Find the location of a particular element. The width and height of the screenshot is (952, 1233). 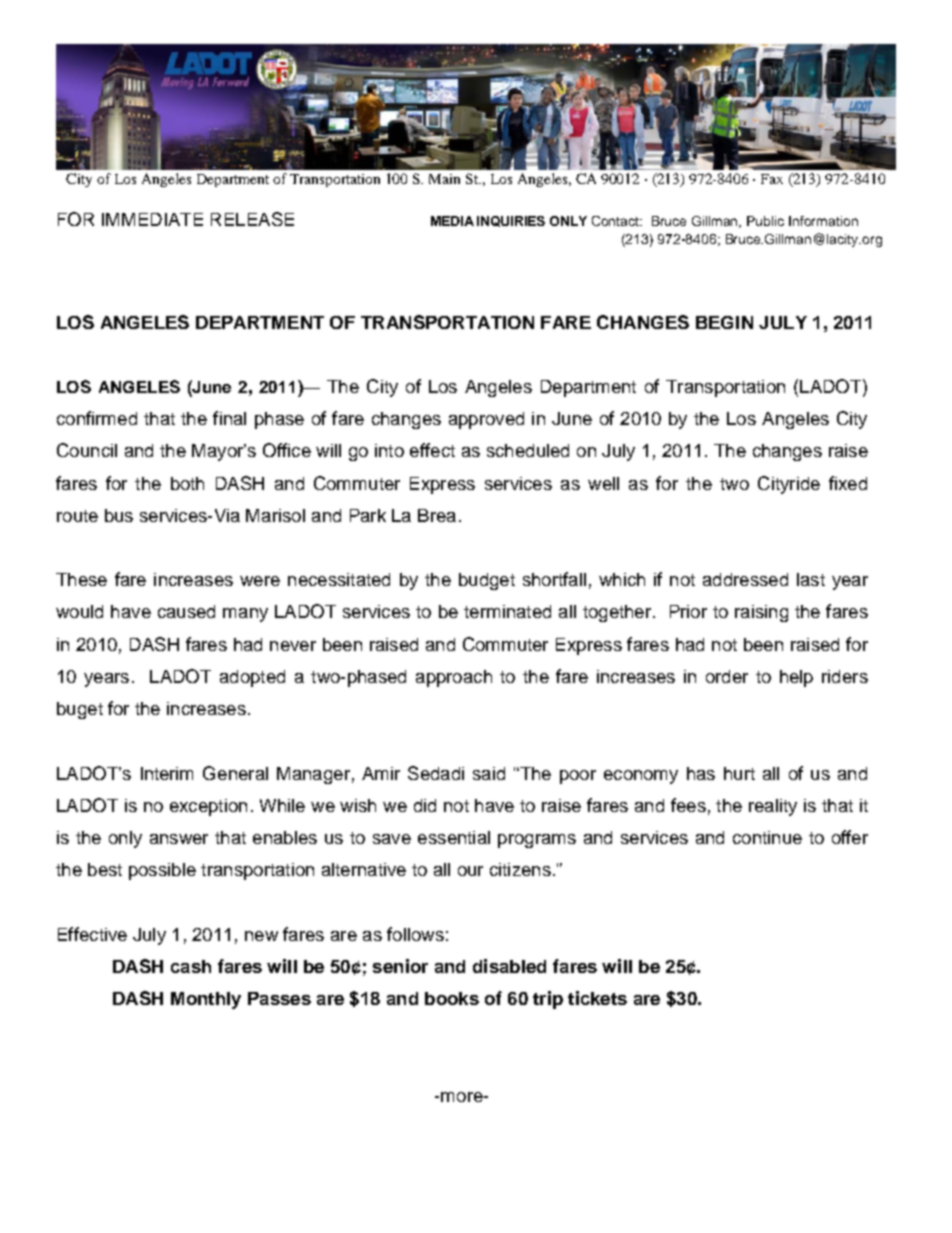

addressed is located at coordinates (745, 579).
